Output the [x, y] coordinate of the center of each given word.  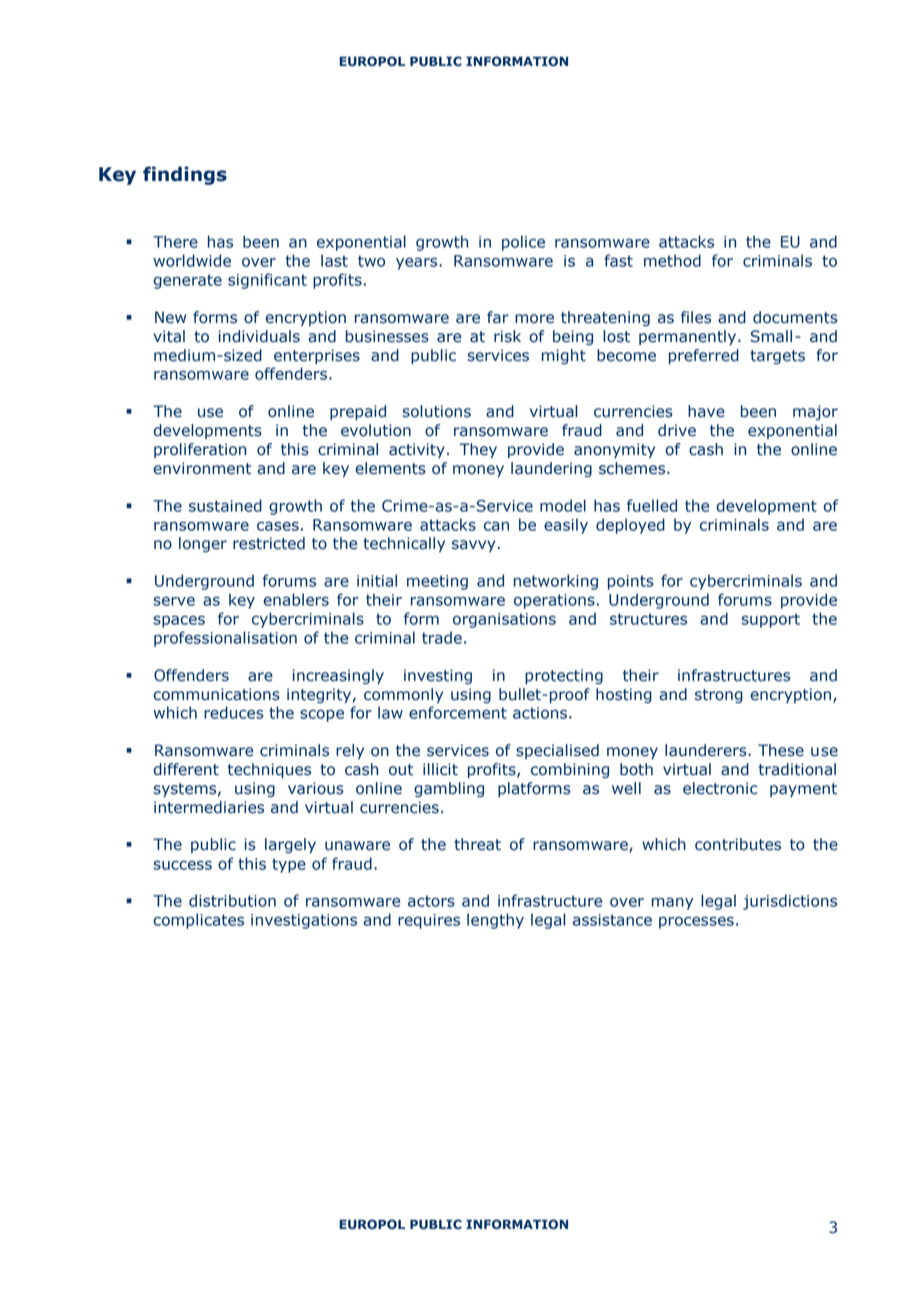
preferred [704, 356]
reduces [234, 712]
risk [507, 336]
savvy [473, 546]
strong [719, 696]
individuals [259, 336]
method [672, 260]
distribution [232, 900]
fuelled [652, 505]
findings [185, 175]
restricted [269, 543]
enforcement [458, 712]
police [523, 243]
